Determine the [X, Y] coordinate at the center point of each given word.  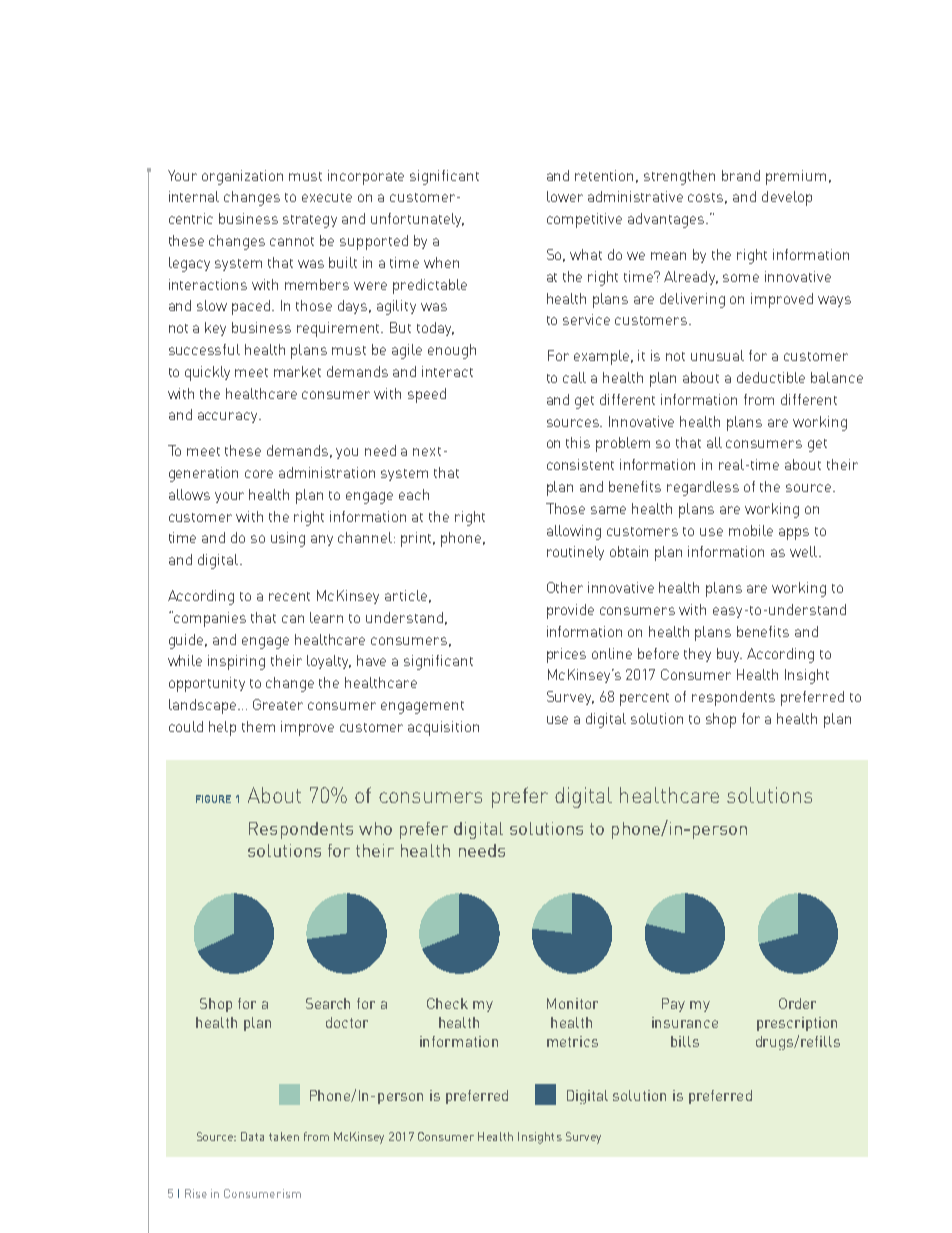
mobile [751, 530]
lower [565, 196]
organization [242, 177]
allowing [574, 532]
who [375, 828]
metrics [572, 1041]
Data [252, 1136]
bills [685, 1041]
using [288, 539]
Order [797, 1003]
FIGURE [213, 799]
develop [787, 198]
